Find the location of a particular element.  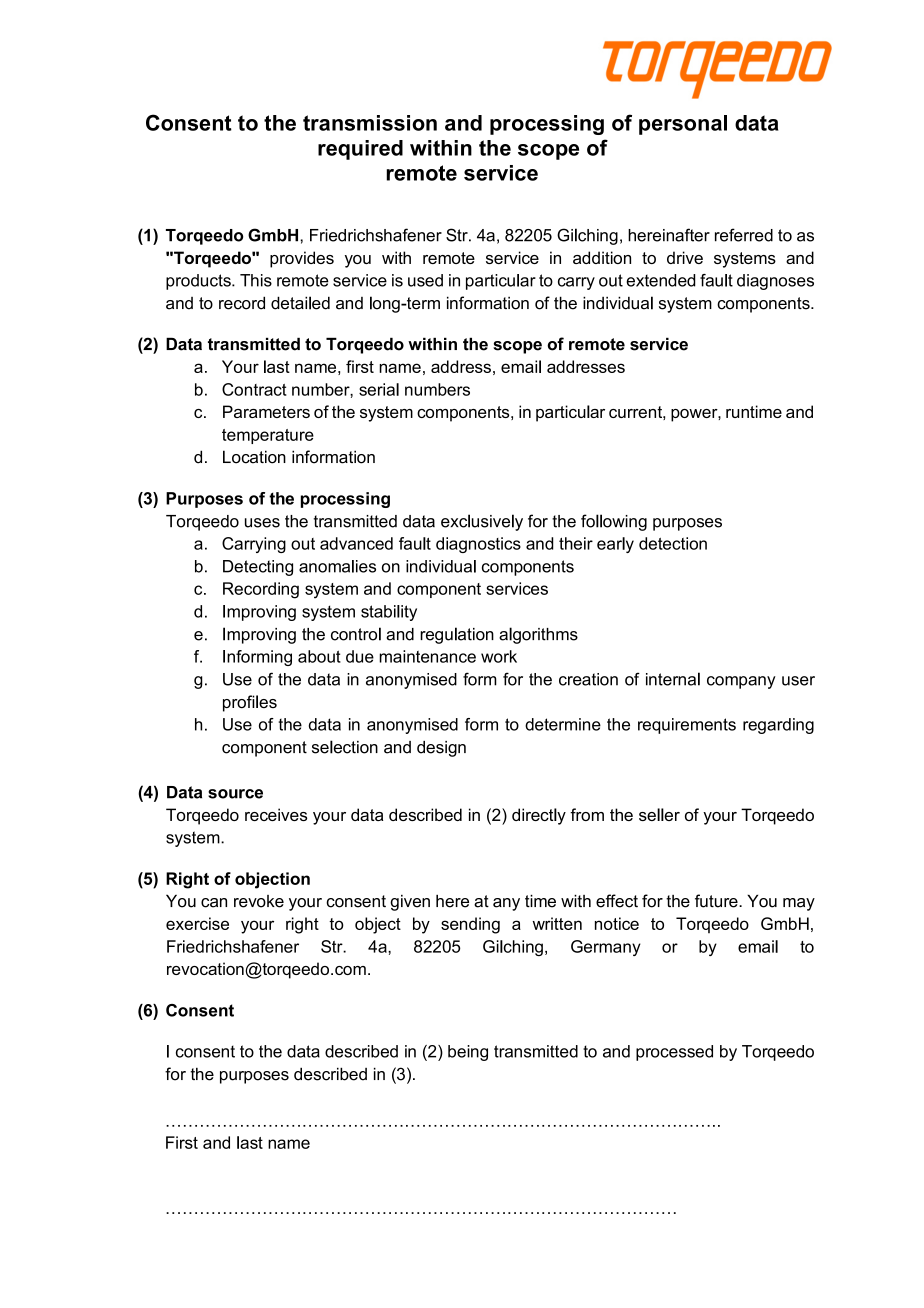

required is located at coordinates (360, 150).
